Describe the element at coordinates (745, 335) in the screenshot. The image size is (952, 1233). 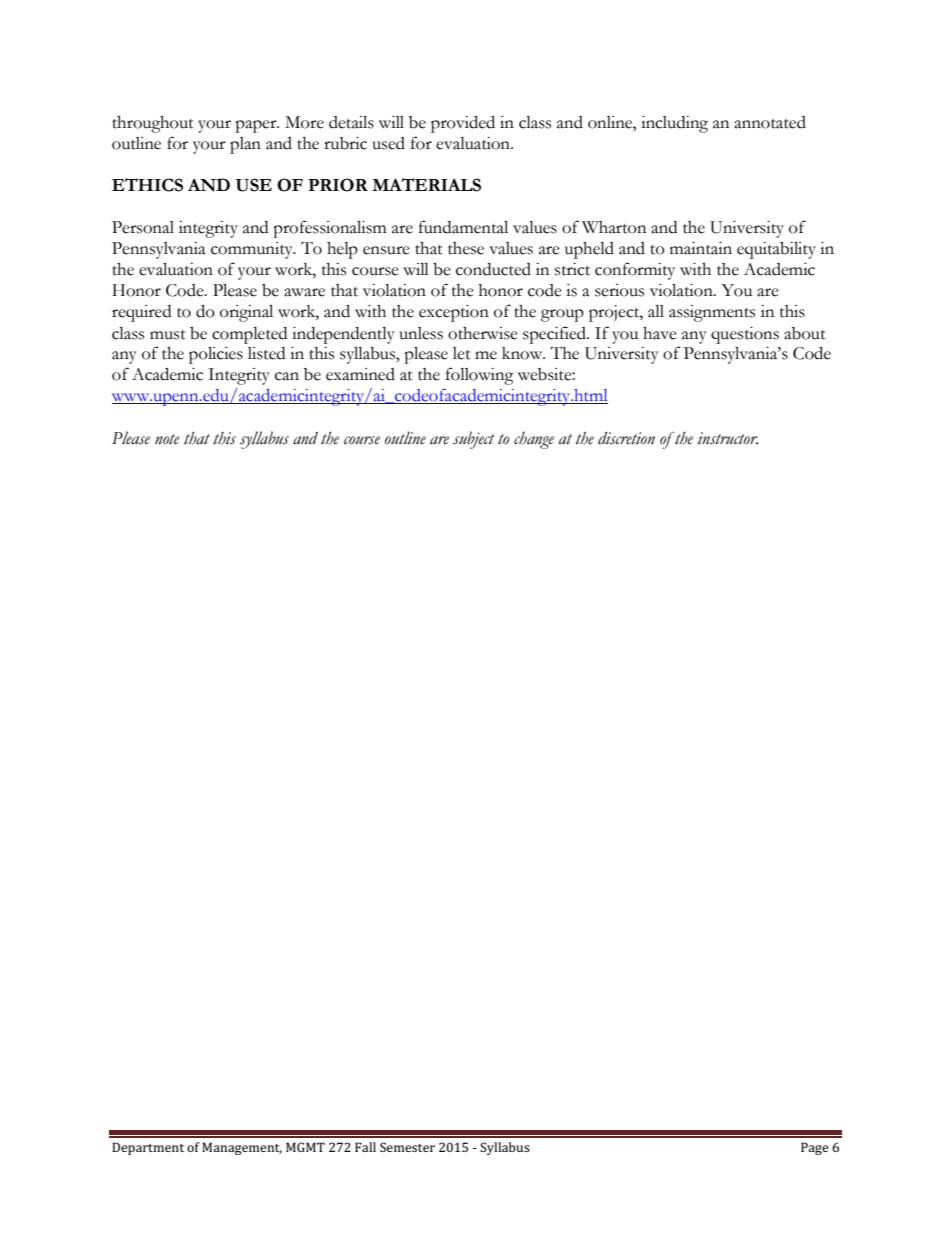
I see `questions` at that location.
